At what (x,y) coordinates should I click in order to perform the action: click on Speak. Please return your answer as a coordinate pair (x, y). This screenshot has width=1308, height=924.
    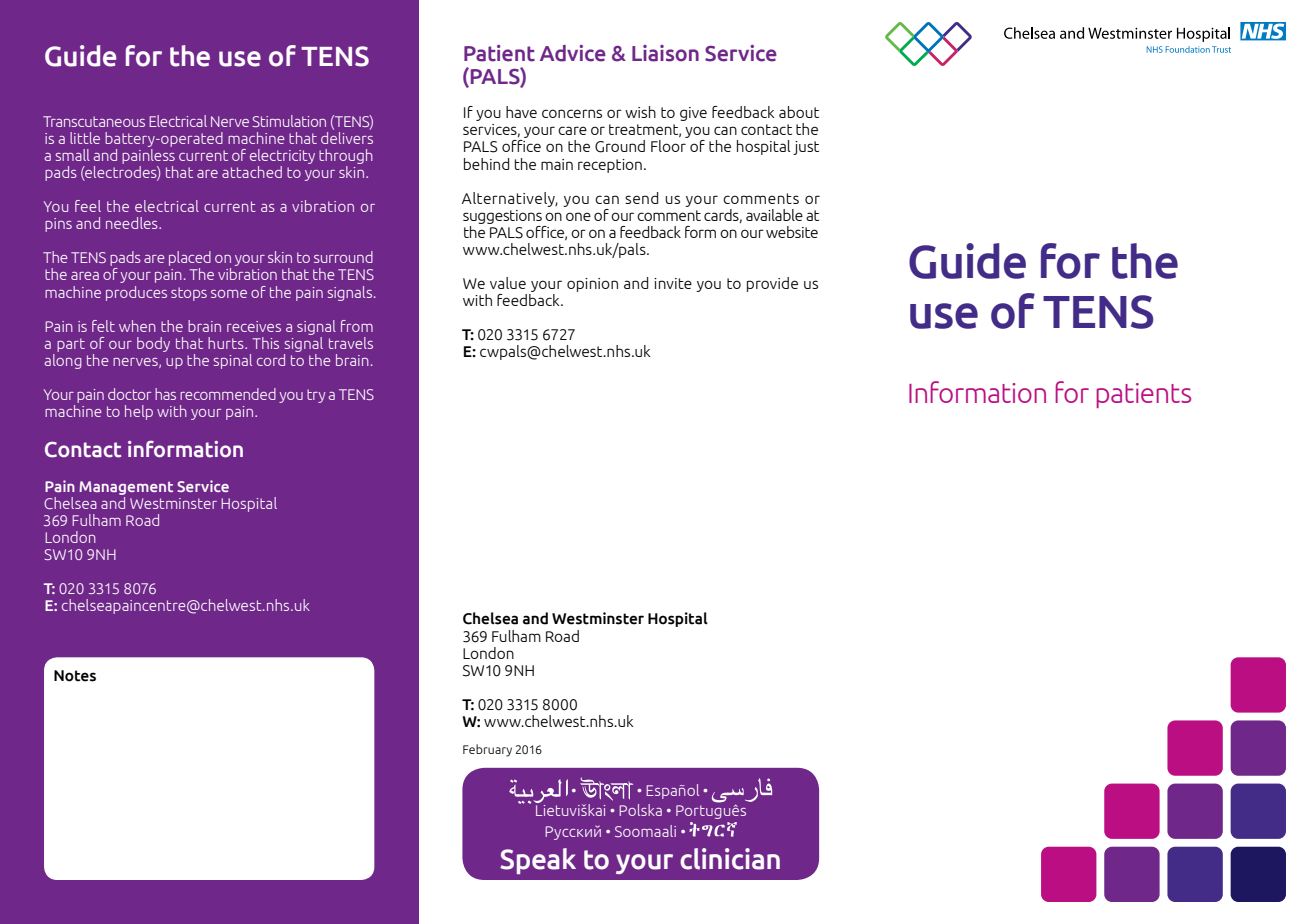
    Looking at the image, I should click on (538, 861).
